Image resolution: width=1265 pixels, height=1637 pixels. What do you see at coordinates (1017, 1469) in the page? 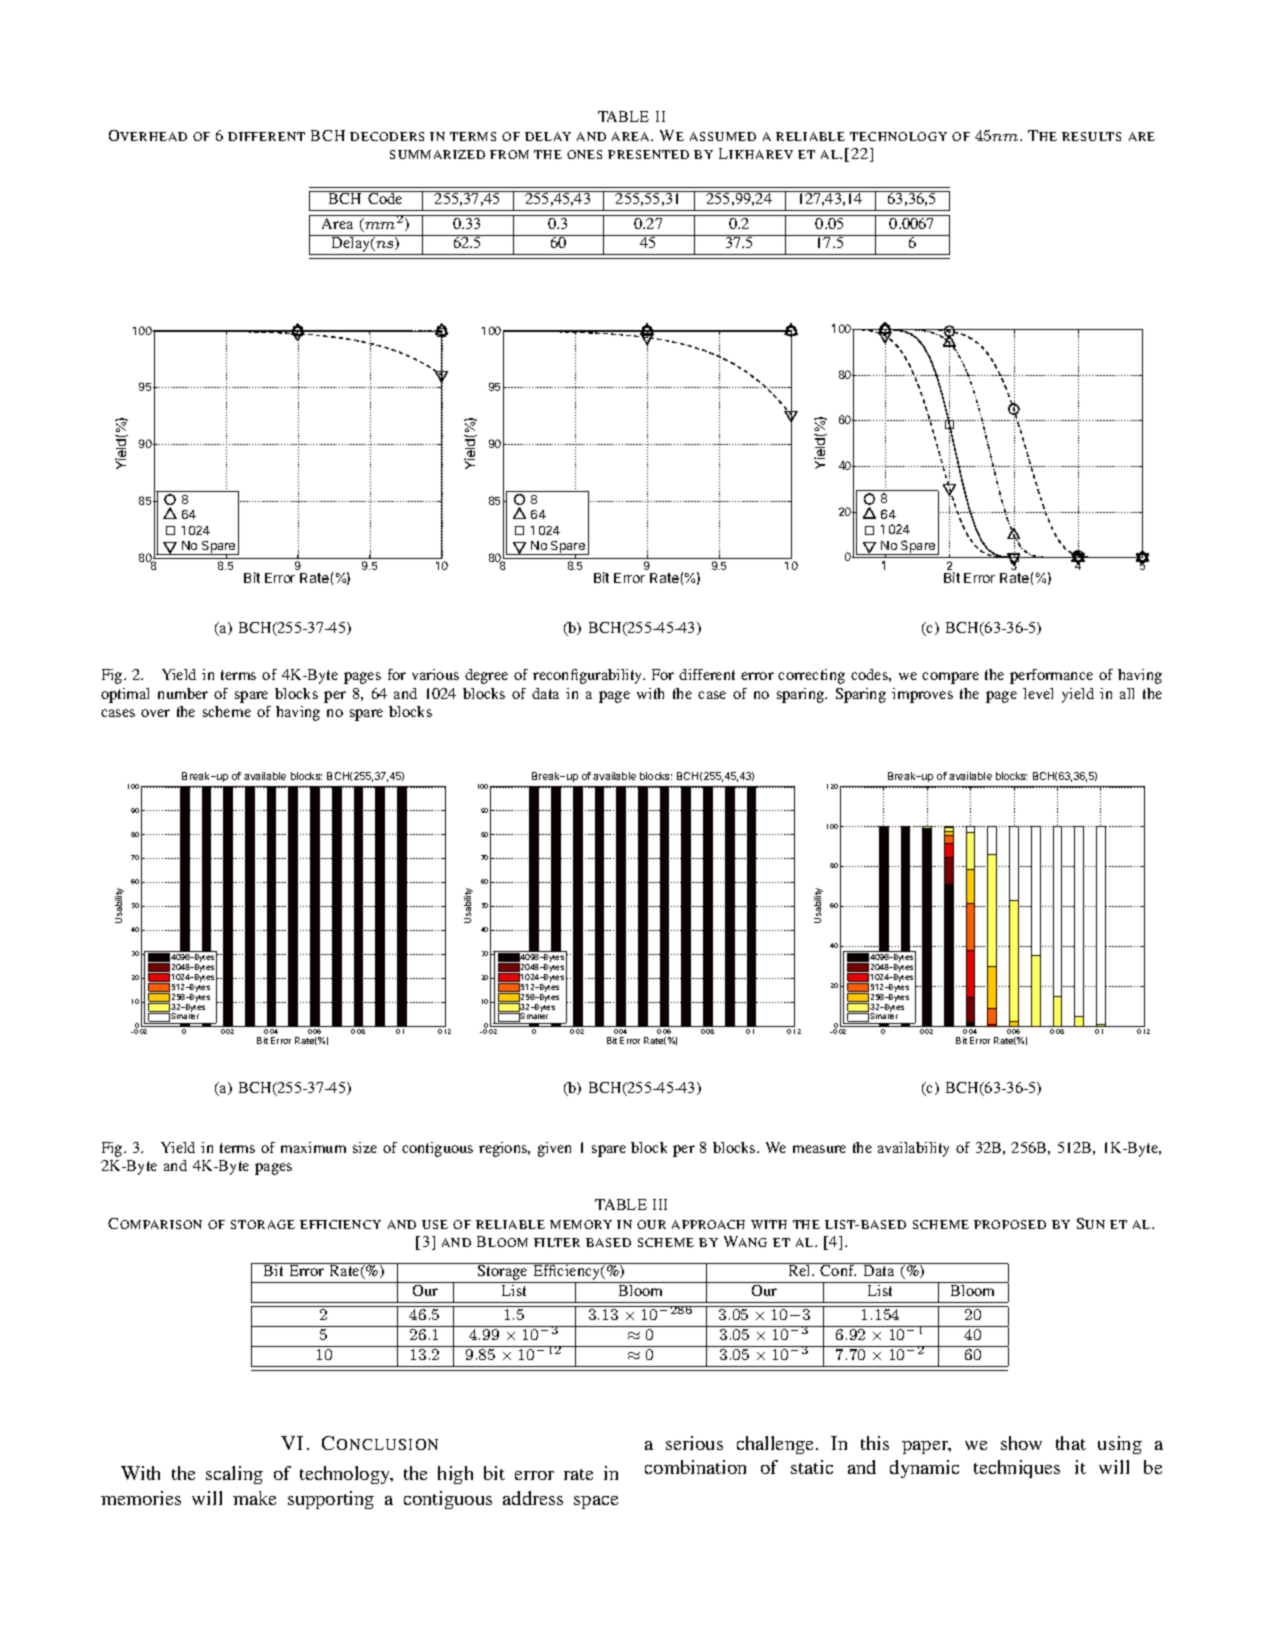
I see `techniques` at bounding box center [1017, 1469].
